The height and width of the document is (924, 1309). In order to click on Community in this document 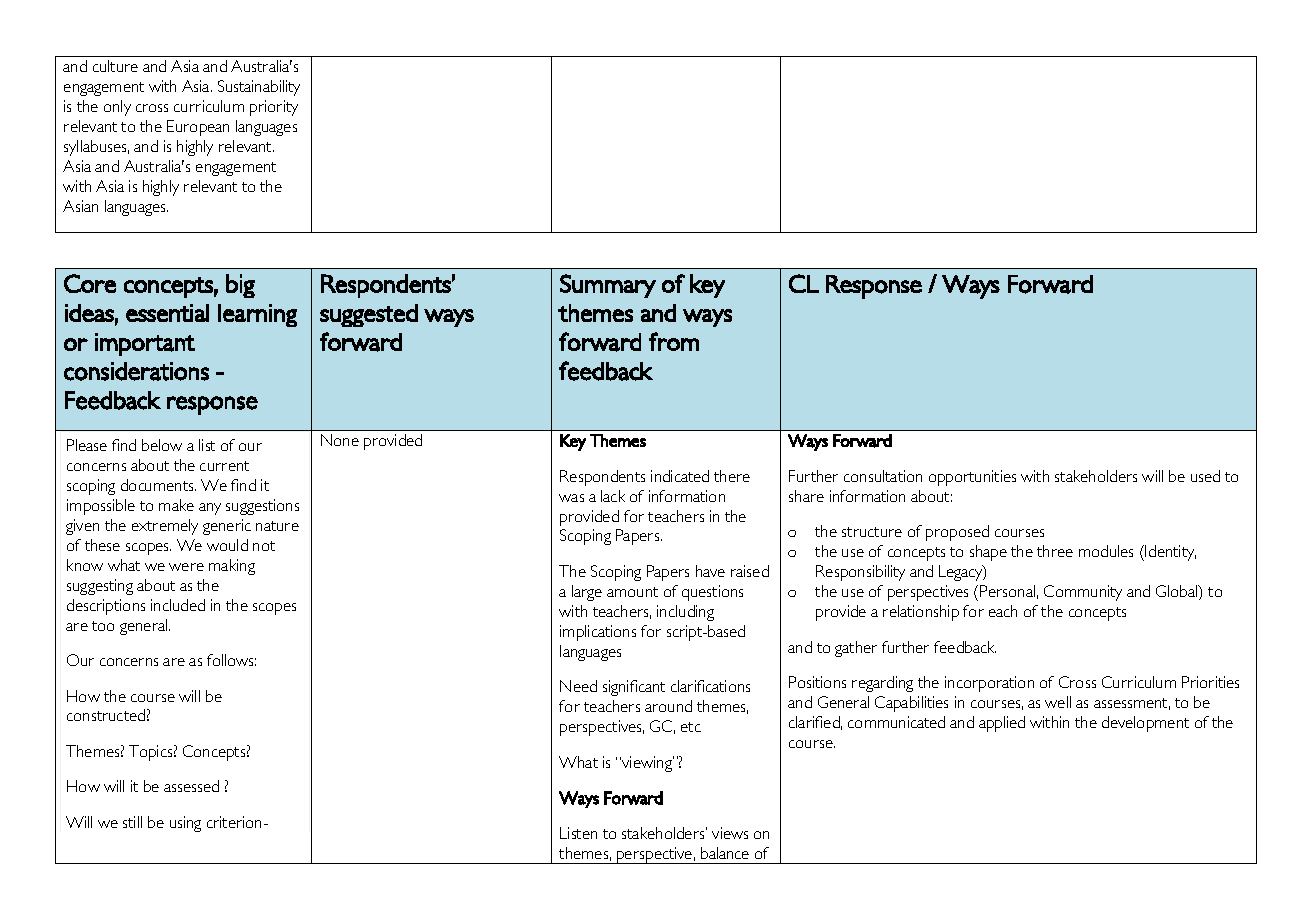, I will do `click(1083, 593)`.
